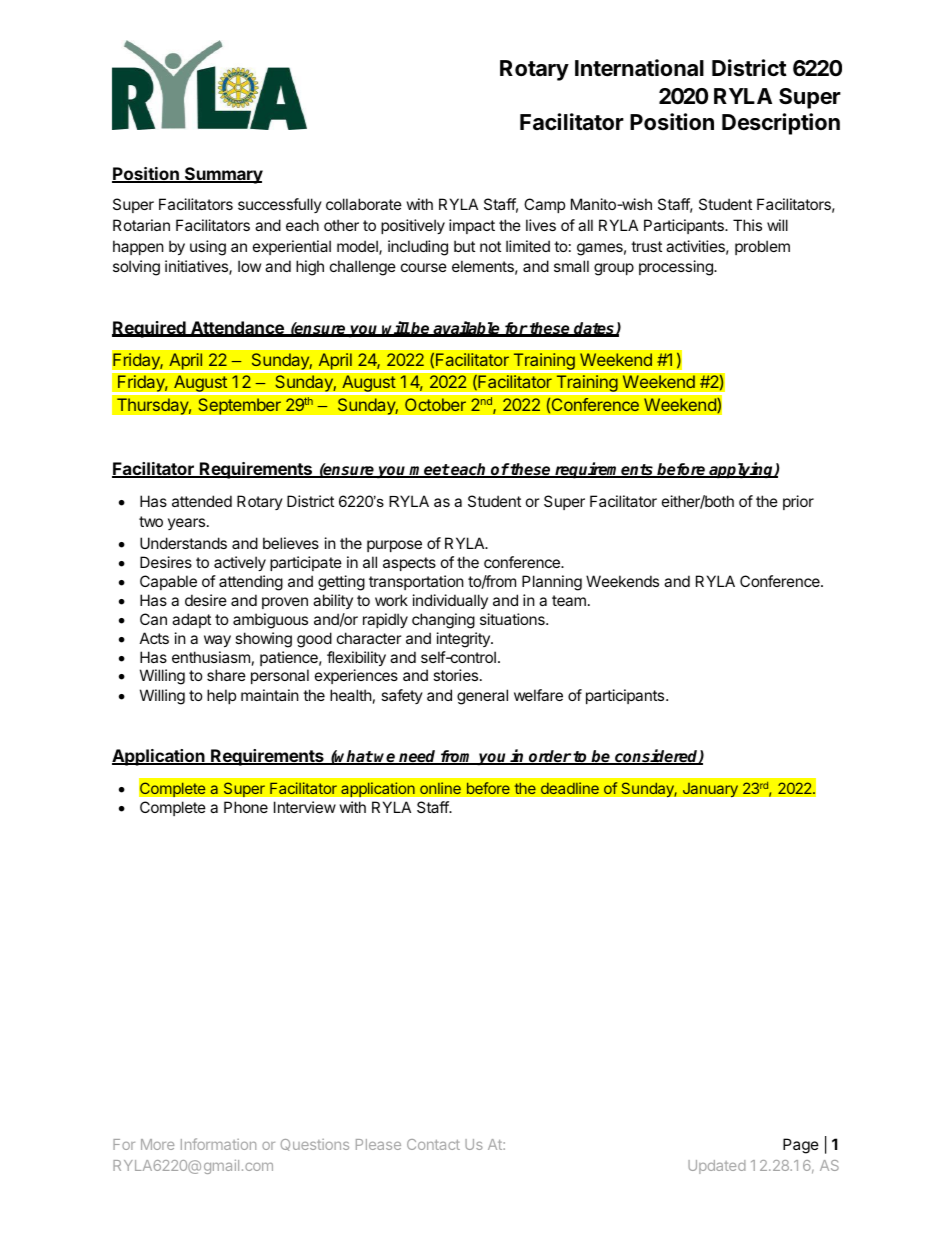  I want to click on Contact, so click(433, 1144).
